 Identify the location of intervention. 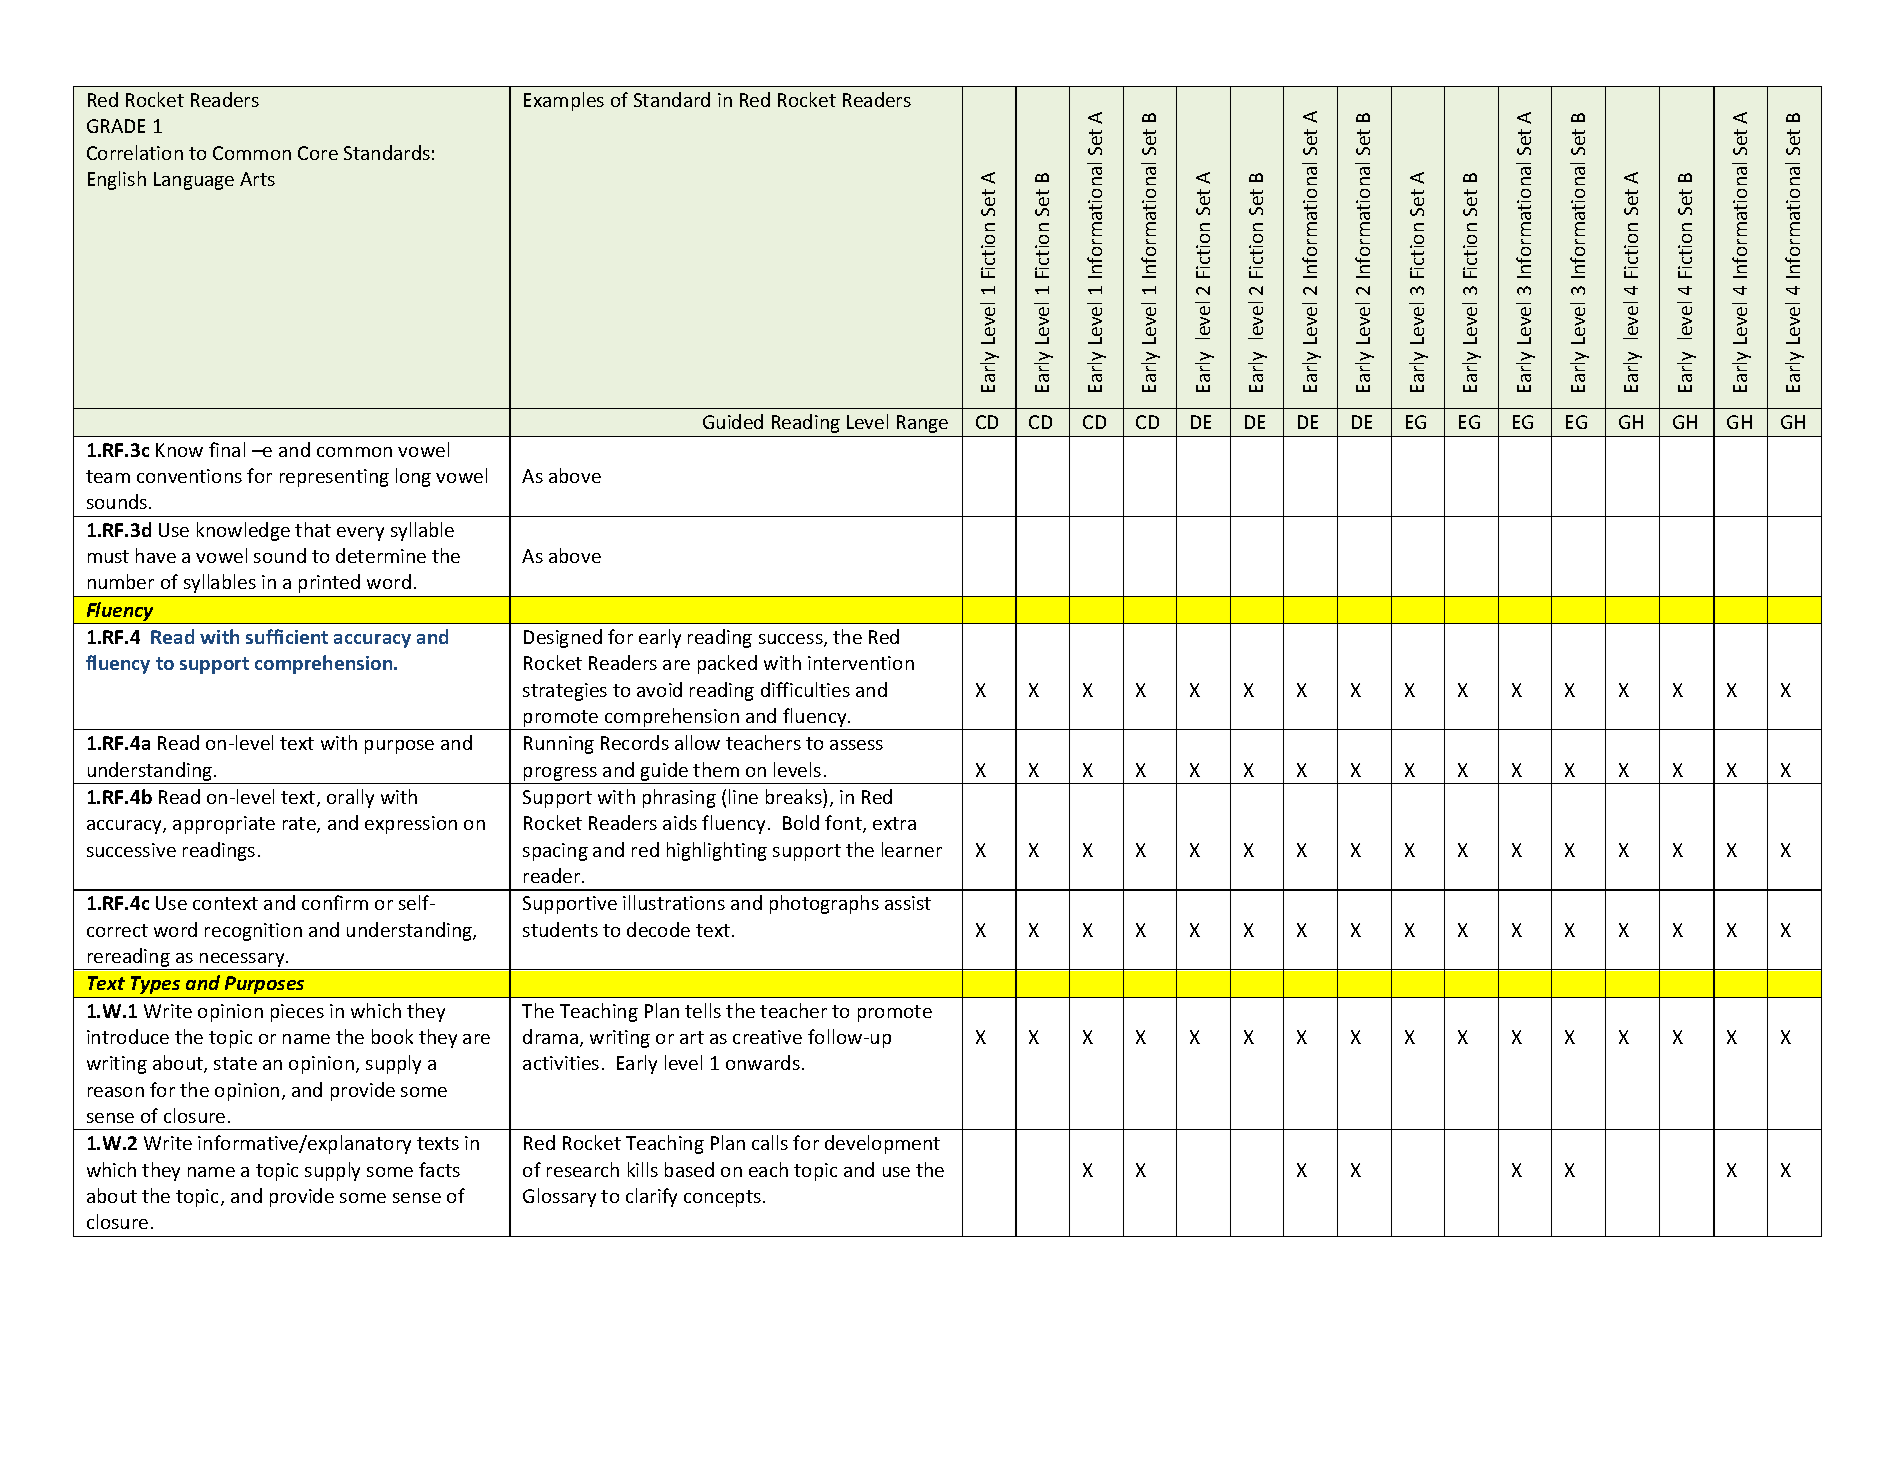
(861, 663).
